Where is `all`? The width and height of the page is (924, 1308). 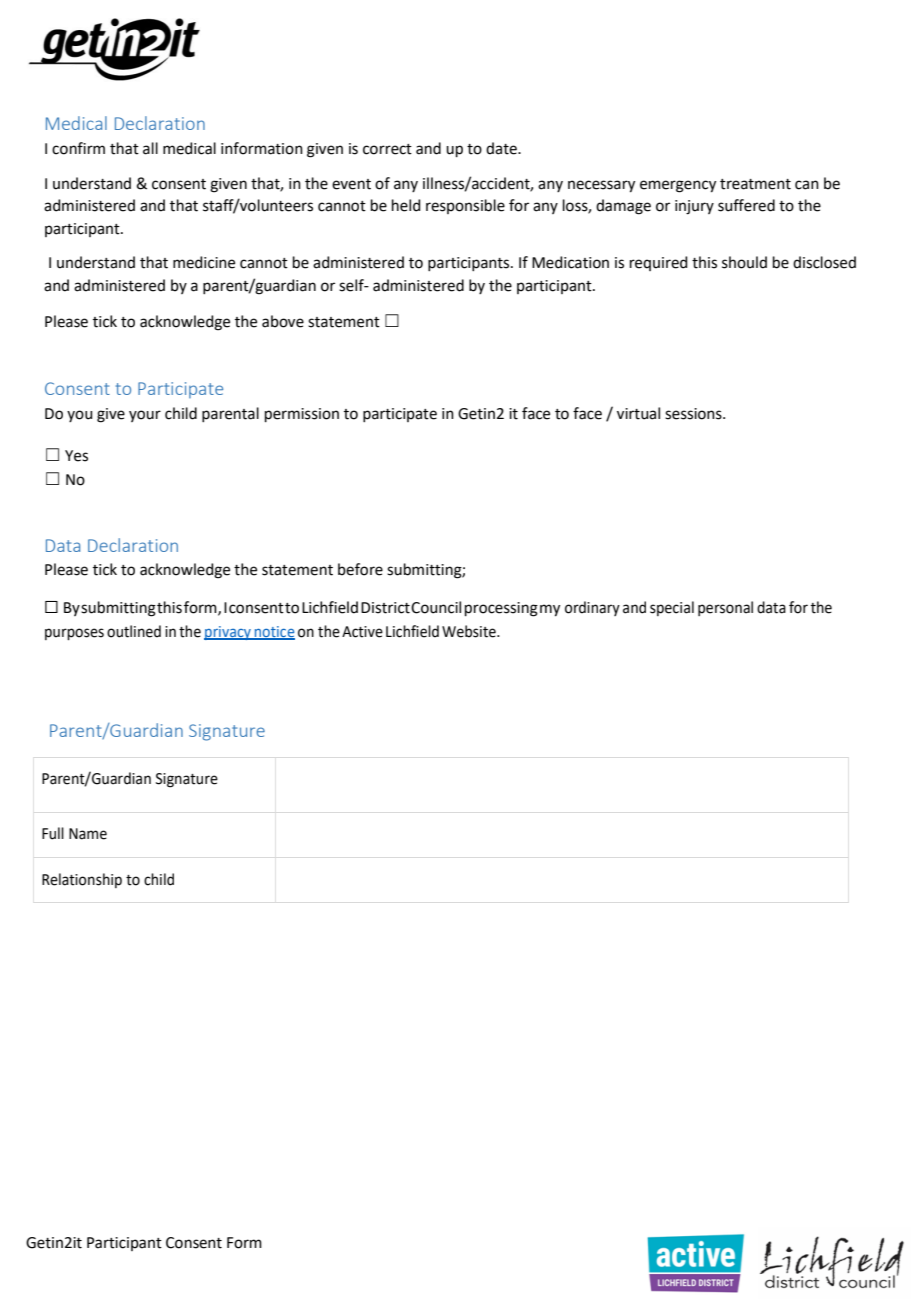 all is located at coordinates (150, 148).
